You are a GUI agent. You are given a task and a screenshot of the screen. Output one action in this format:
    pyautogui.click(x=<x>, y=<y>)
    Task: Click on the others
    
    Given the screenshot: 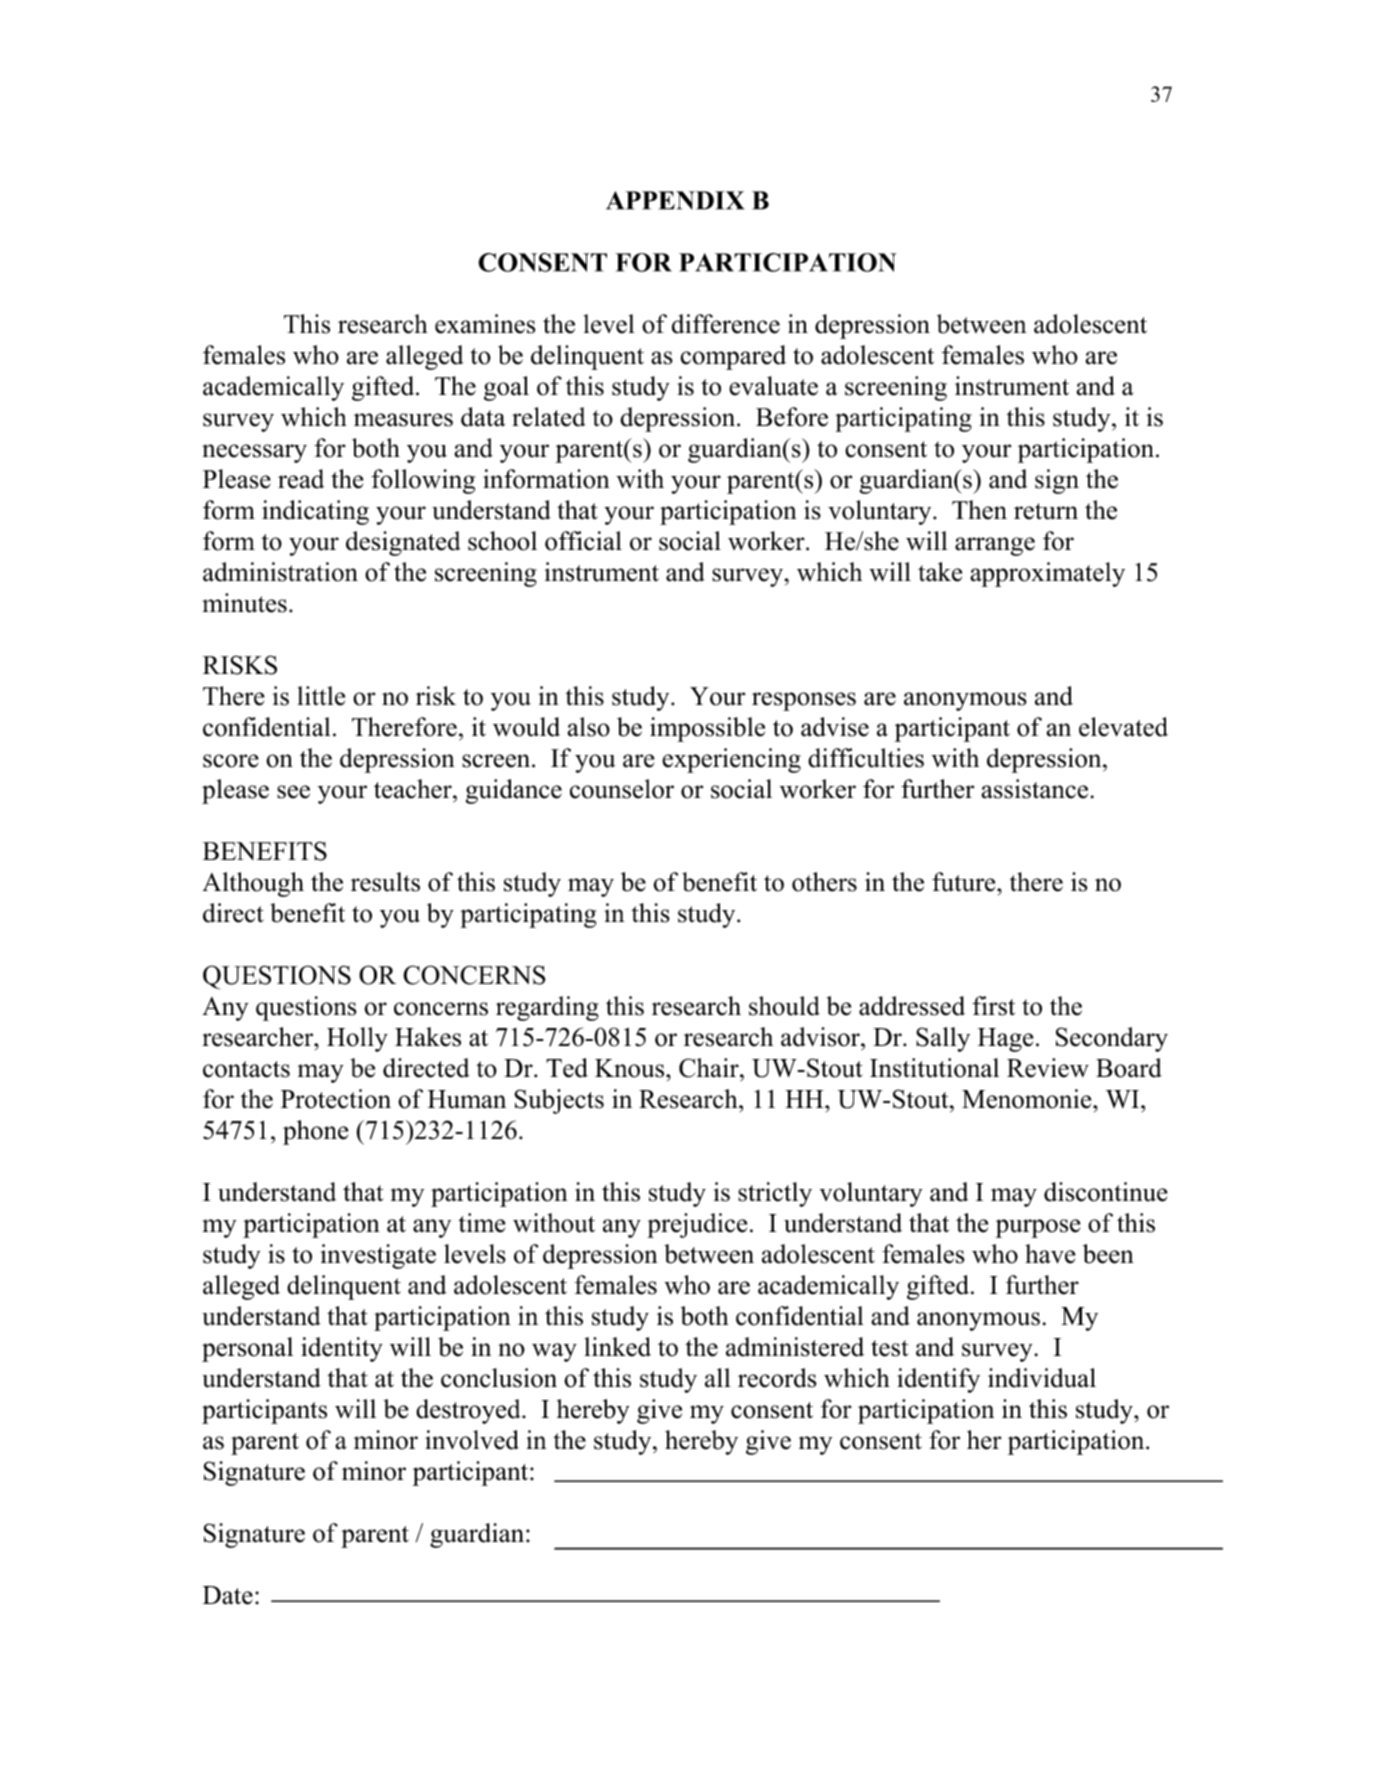 What is the action you would take?
    pyautogui.click(x=824, y=882)
